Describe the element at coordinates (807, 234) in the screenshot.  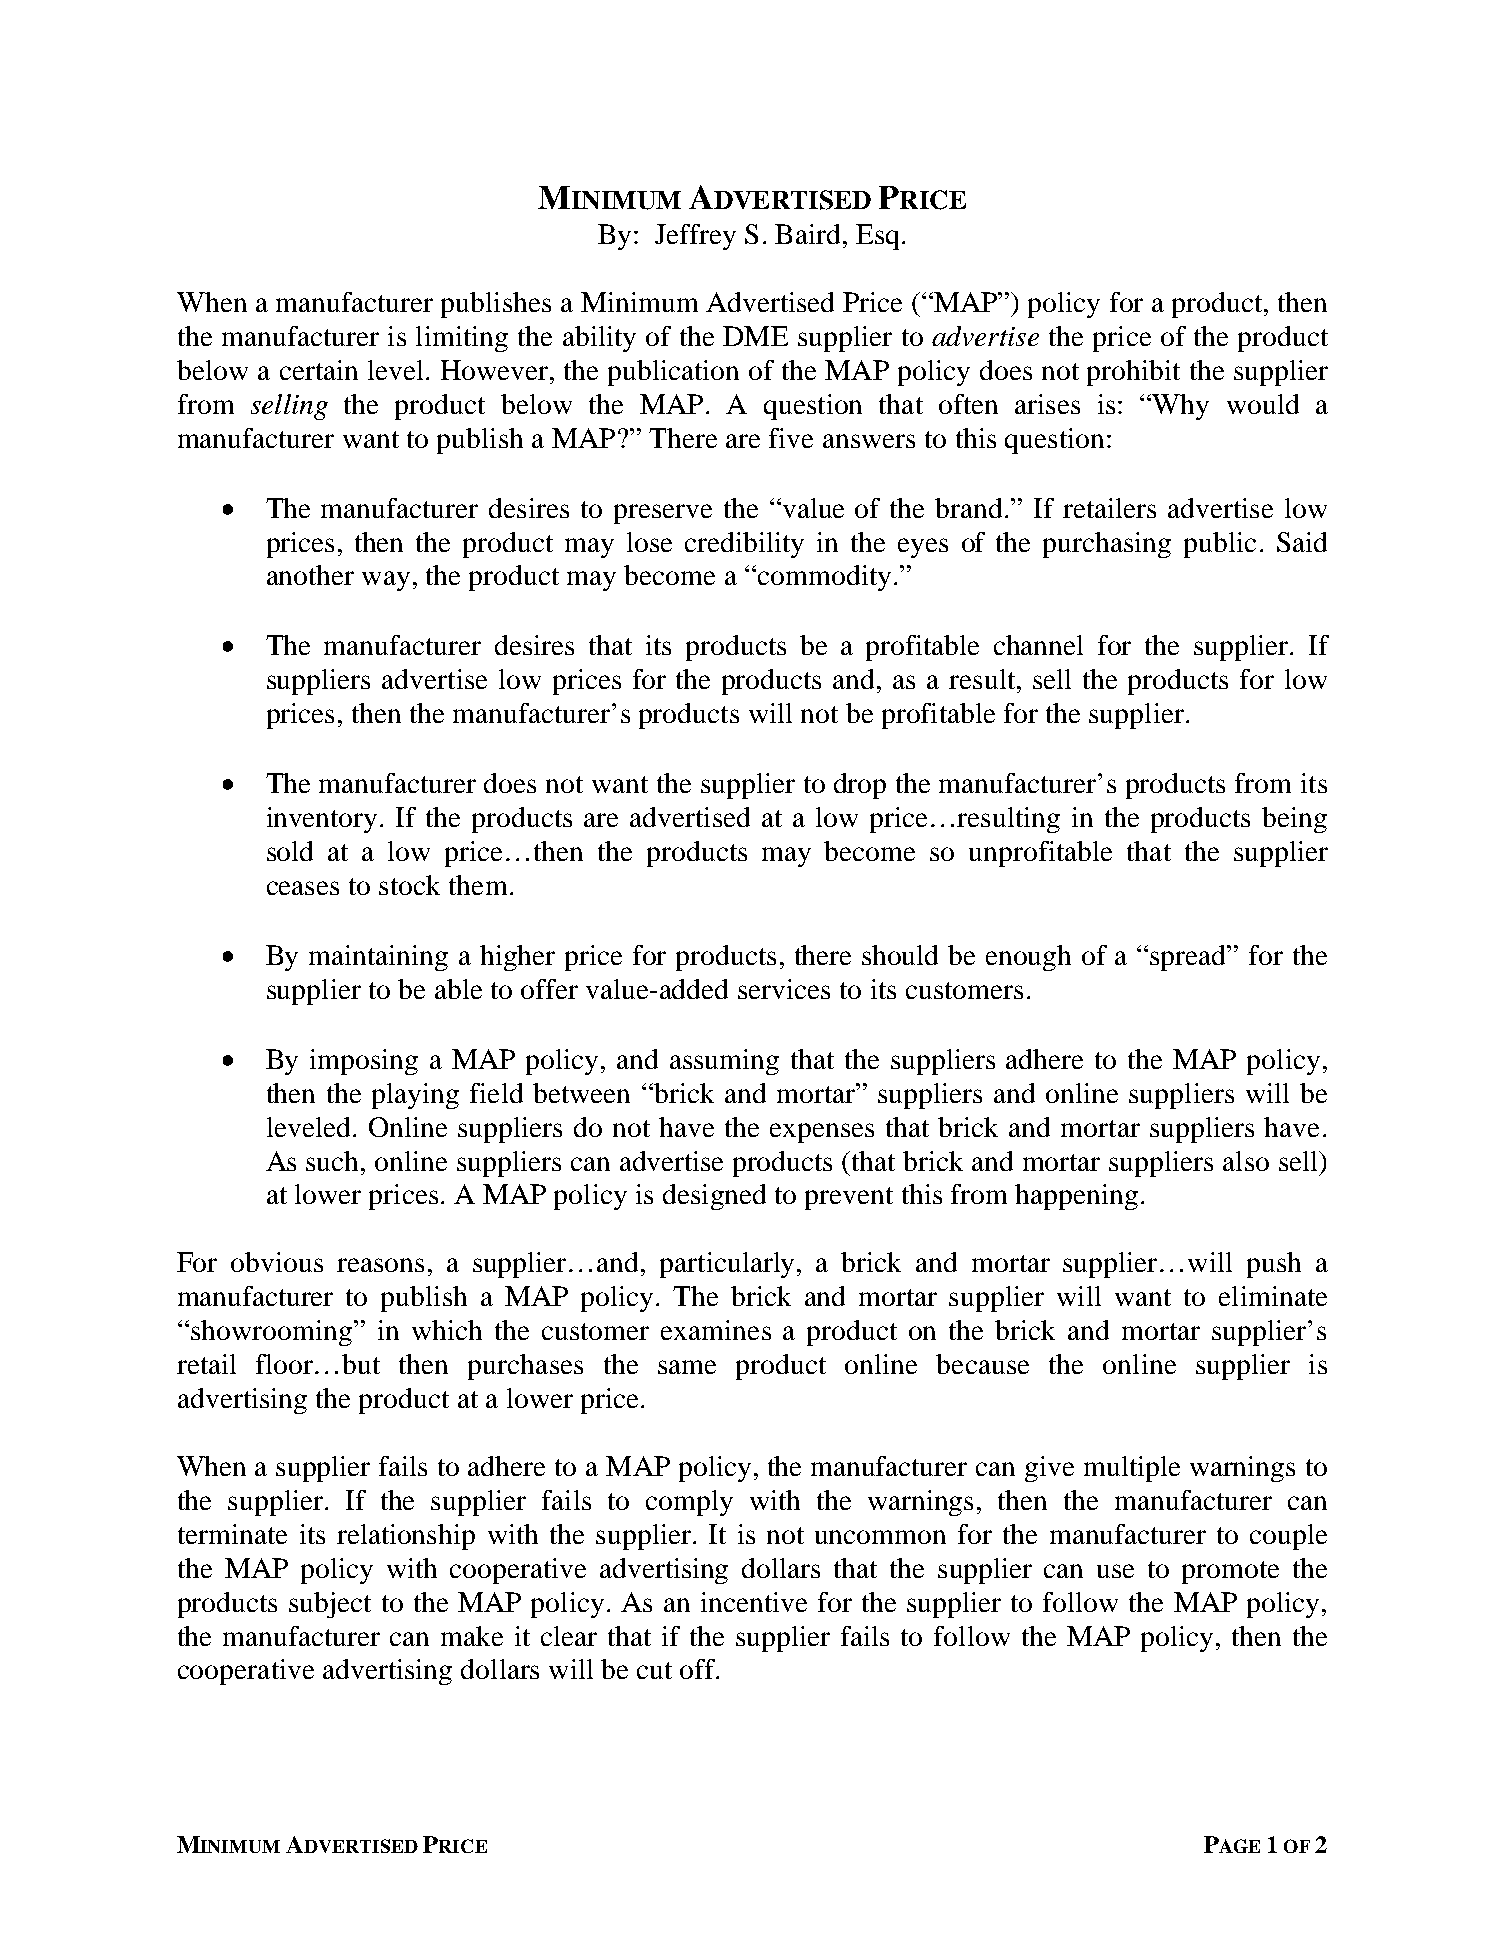
I see `Baird` at that location.
